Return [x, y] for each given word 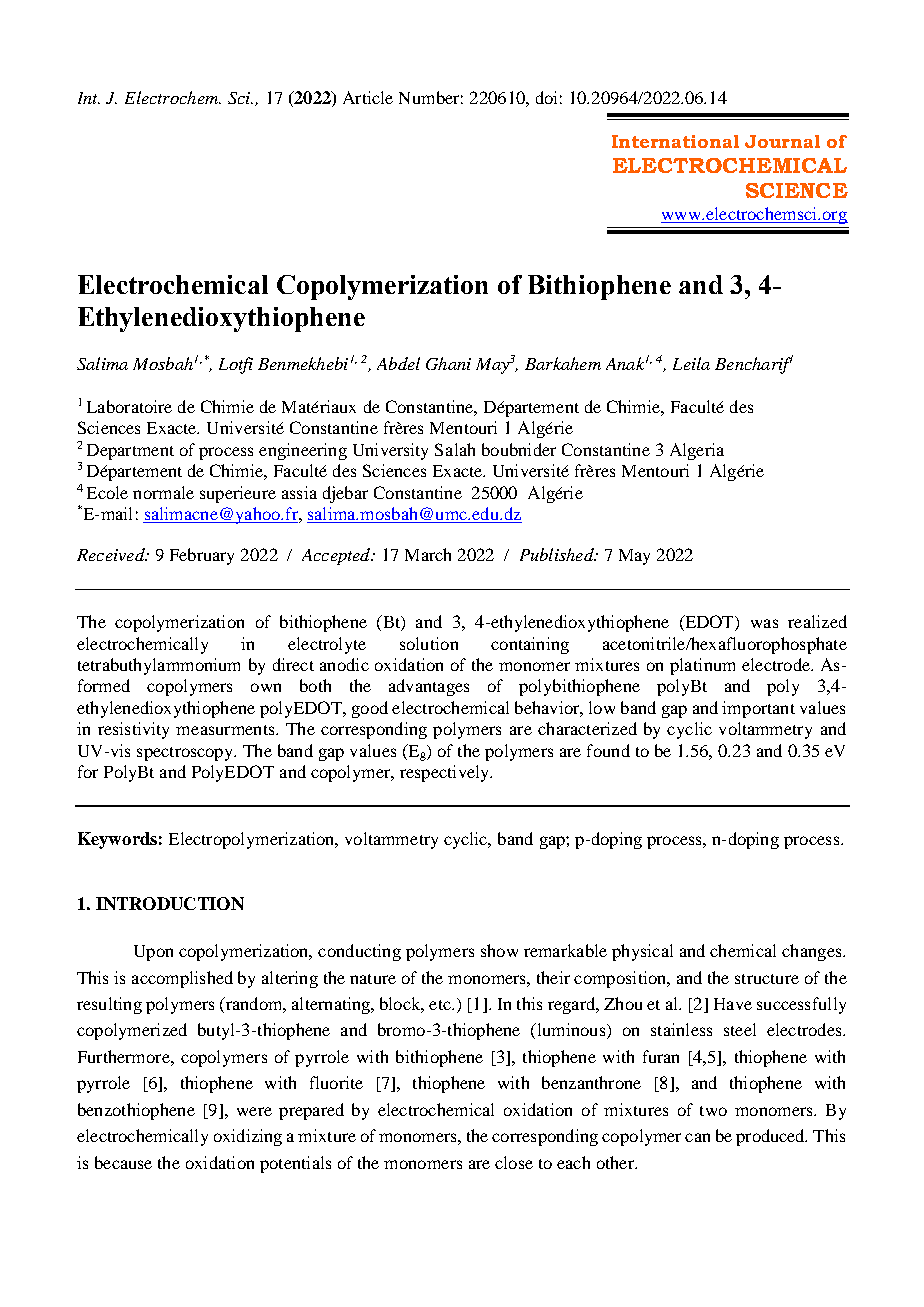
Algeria [697, 451]
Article [368, 97]
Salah [455, 449]
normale [163, 492]
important [758, 709]
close [514, 1162]
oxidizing [248, 1137]
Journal [782, 141]
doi [546, 97]
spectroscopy [186, 754]
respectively [446, 773]
